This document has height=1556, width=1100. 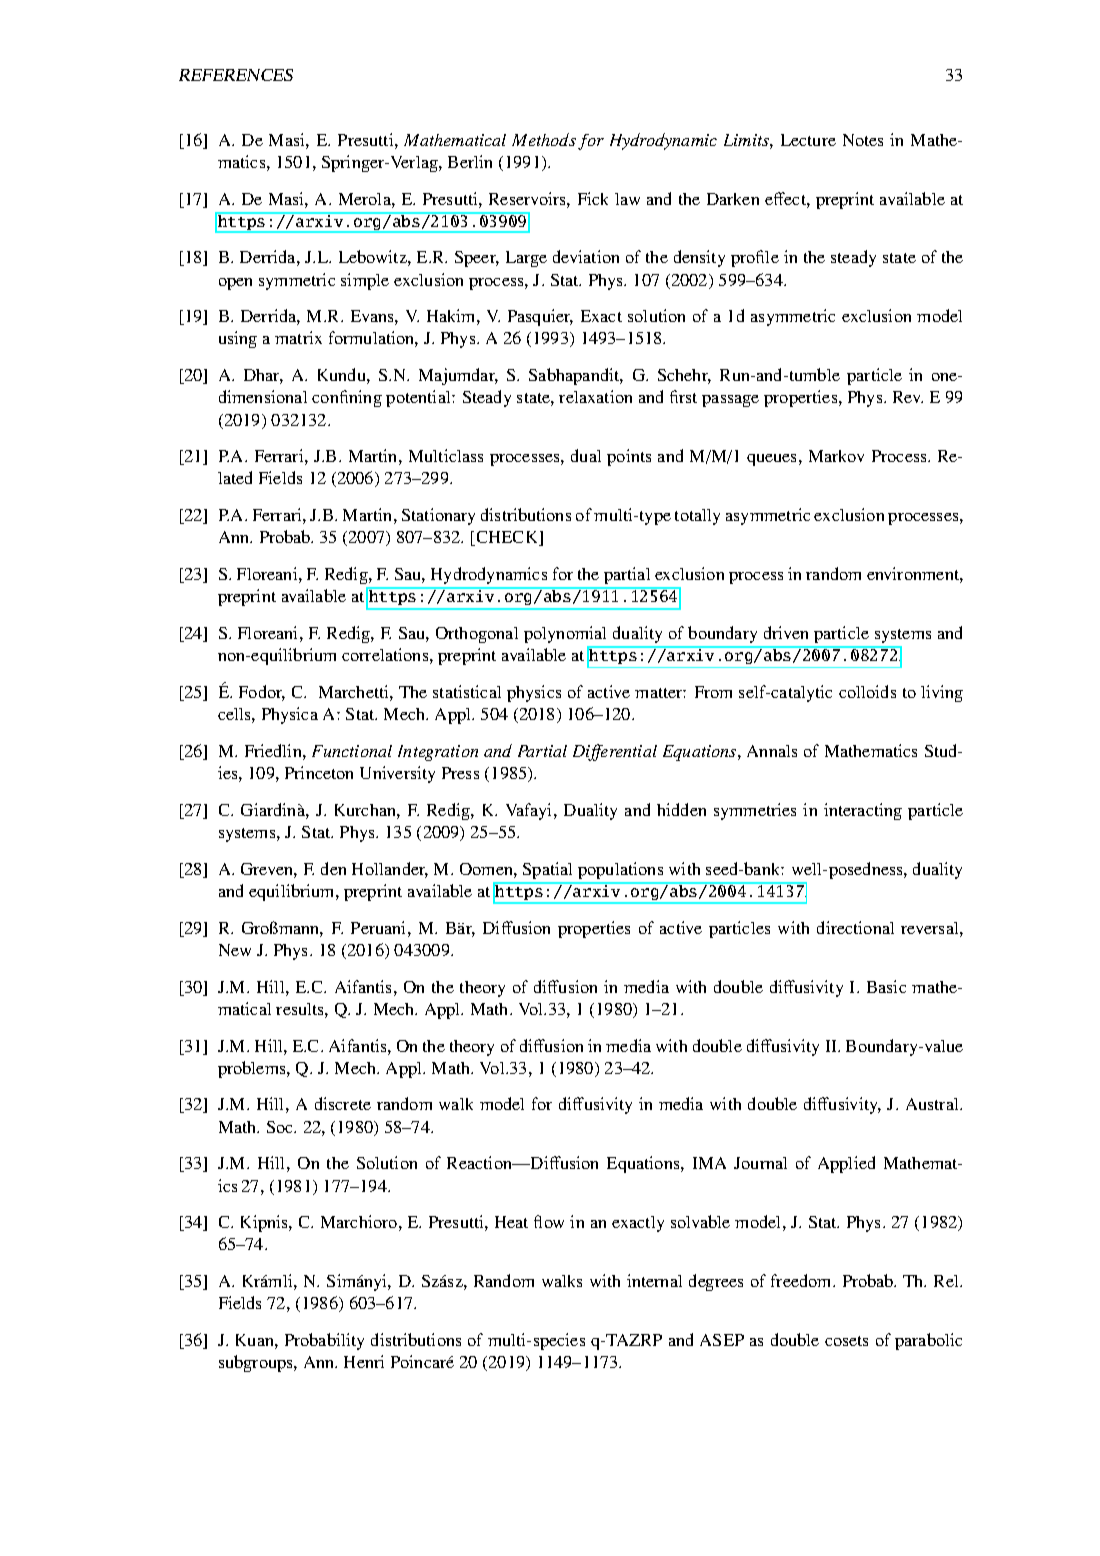 What do you see at coordinates (867, 691) in the document?
I see `colloids` at bounding box center [867, 691].
